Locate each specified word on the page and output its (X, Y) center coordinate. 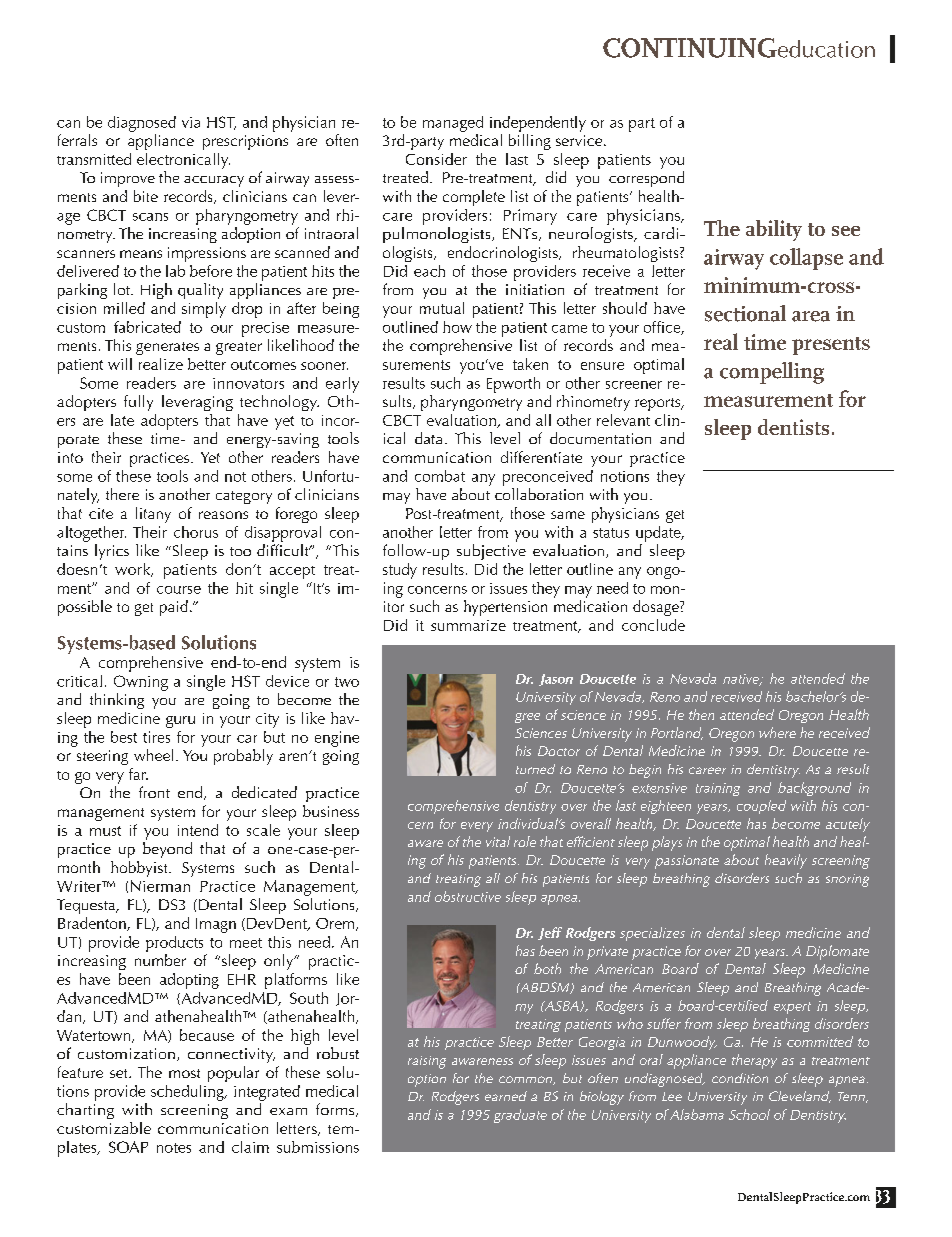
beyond (167, 850)
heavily (786, 861)
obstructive (468, 896)
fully (138, 403)
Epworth (513, 385)
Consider (436, 159)
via (191, 122)
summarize (468, 625)
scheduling (188, 1093)
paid (174, 608)
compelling (772, 373)
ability (774, 230)
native (742, 680)
